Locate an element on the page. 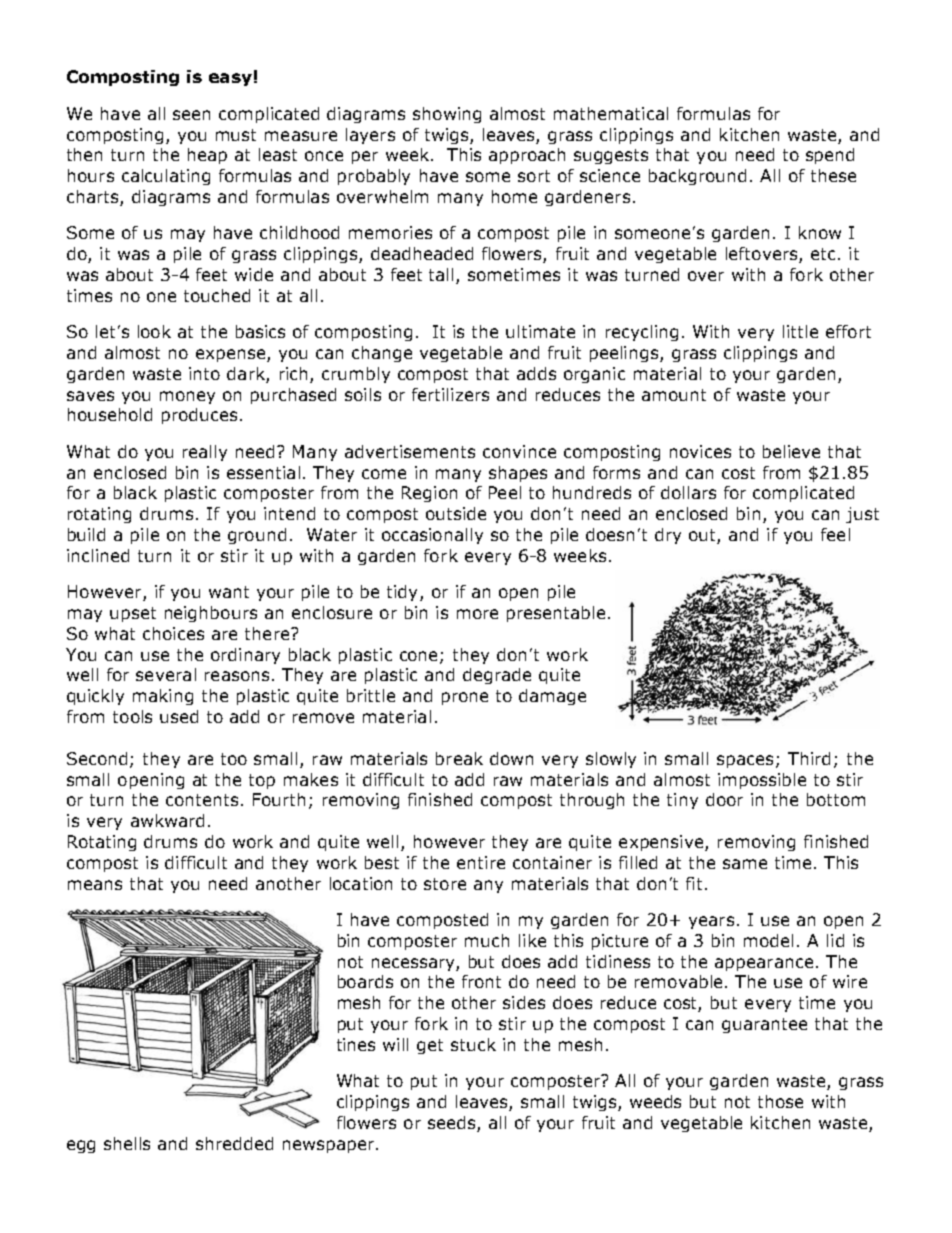 Image resolution: width=952 pixels, height=1233 pixels. really is located at coordinates (205, 453).
